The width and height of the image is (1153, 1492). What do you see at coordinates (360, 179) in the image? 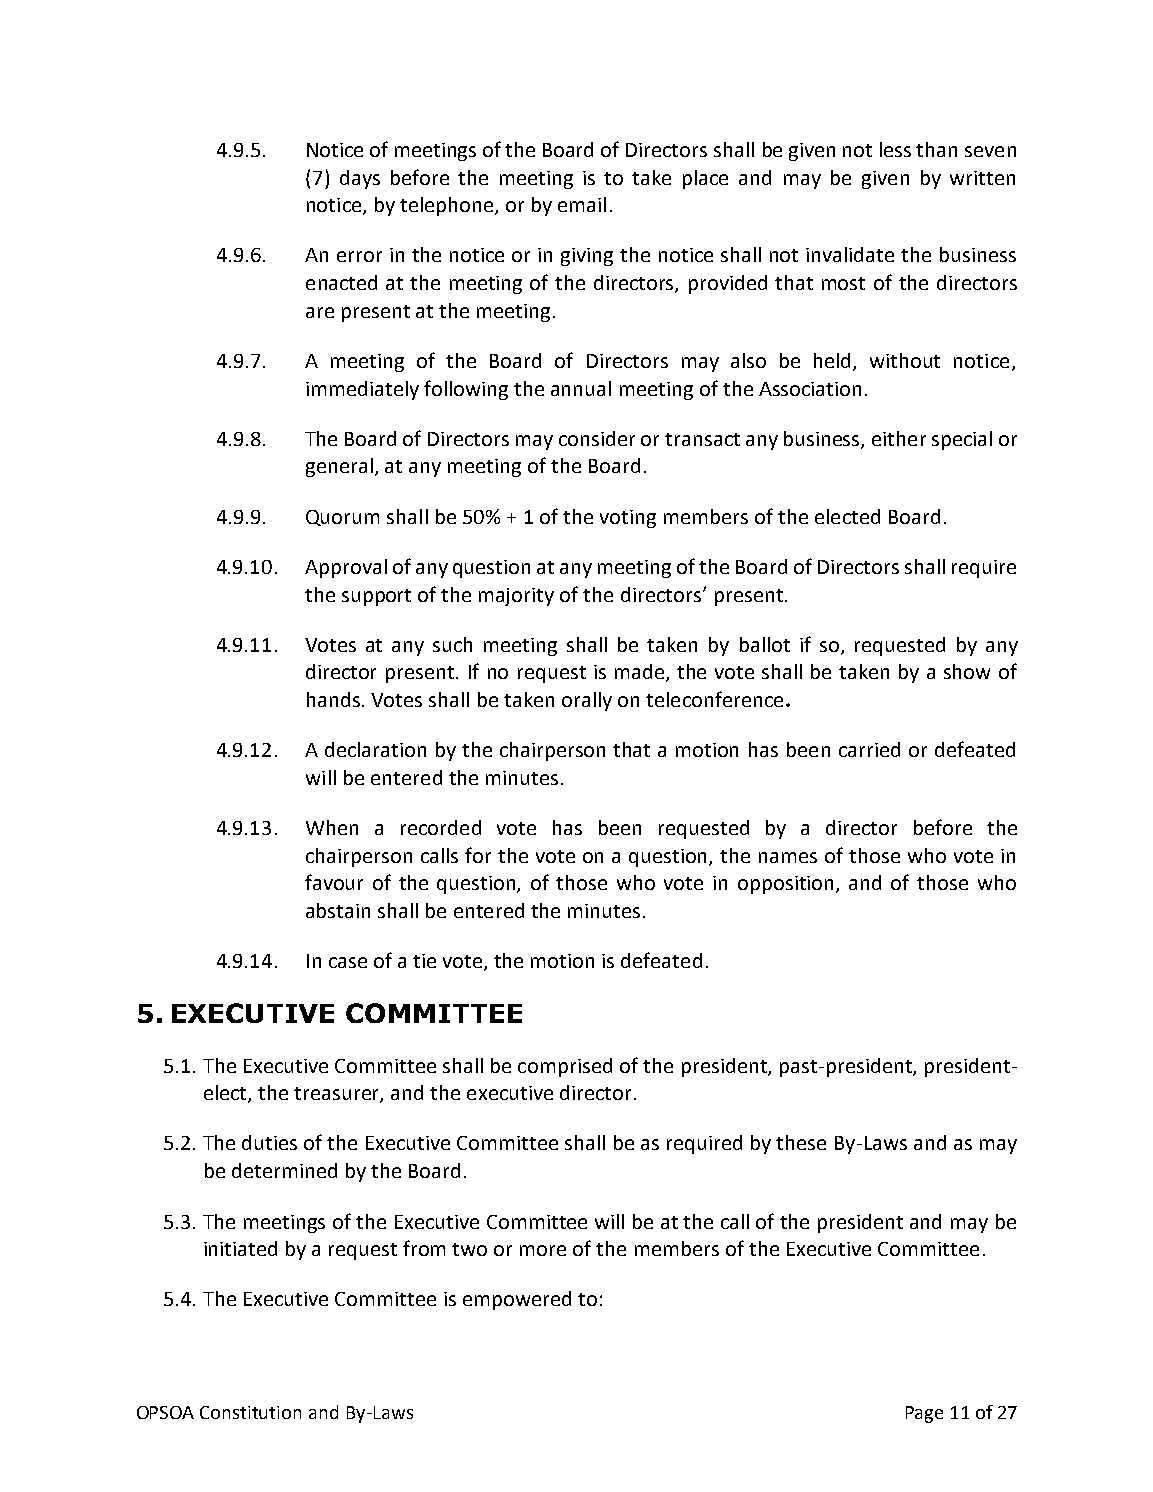
I see `days` at bounding box center [360, 179].
